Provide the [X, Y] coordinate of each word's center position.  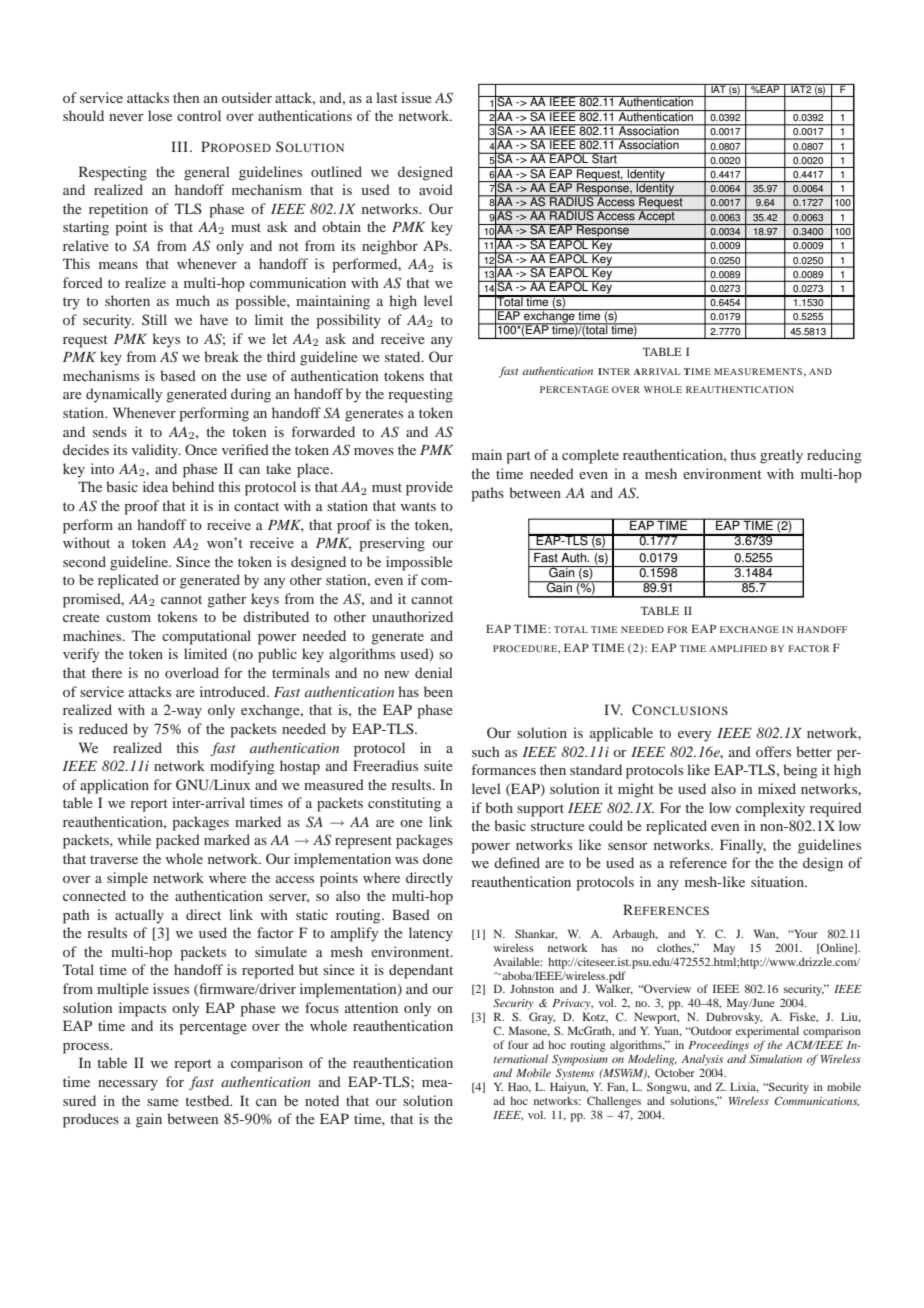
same [163, 1102]
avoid [436, 189]
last [387, 97]
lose [160, 115]
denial [434, 672]
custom [128, 617]
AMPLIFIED [738, 648]
